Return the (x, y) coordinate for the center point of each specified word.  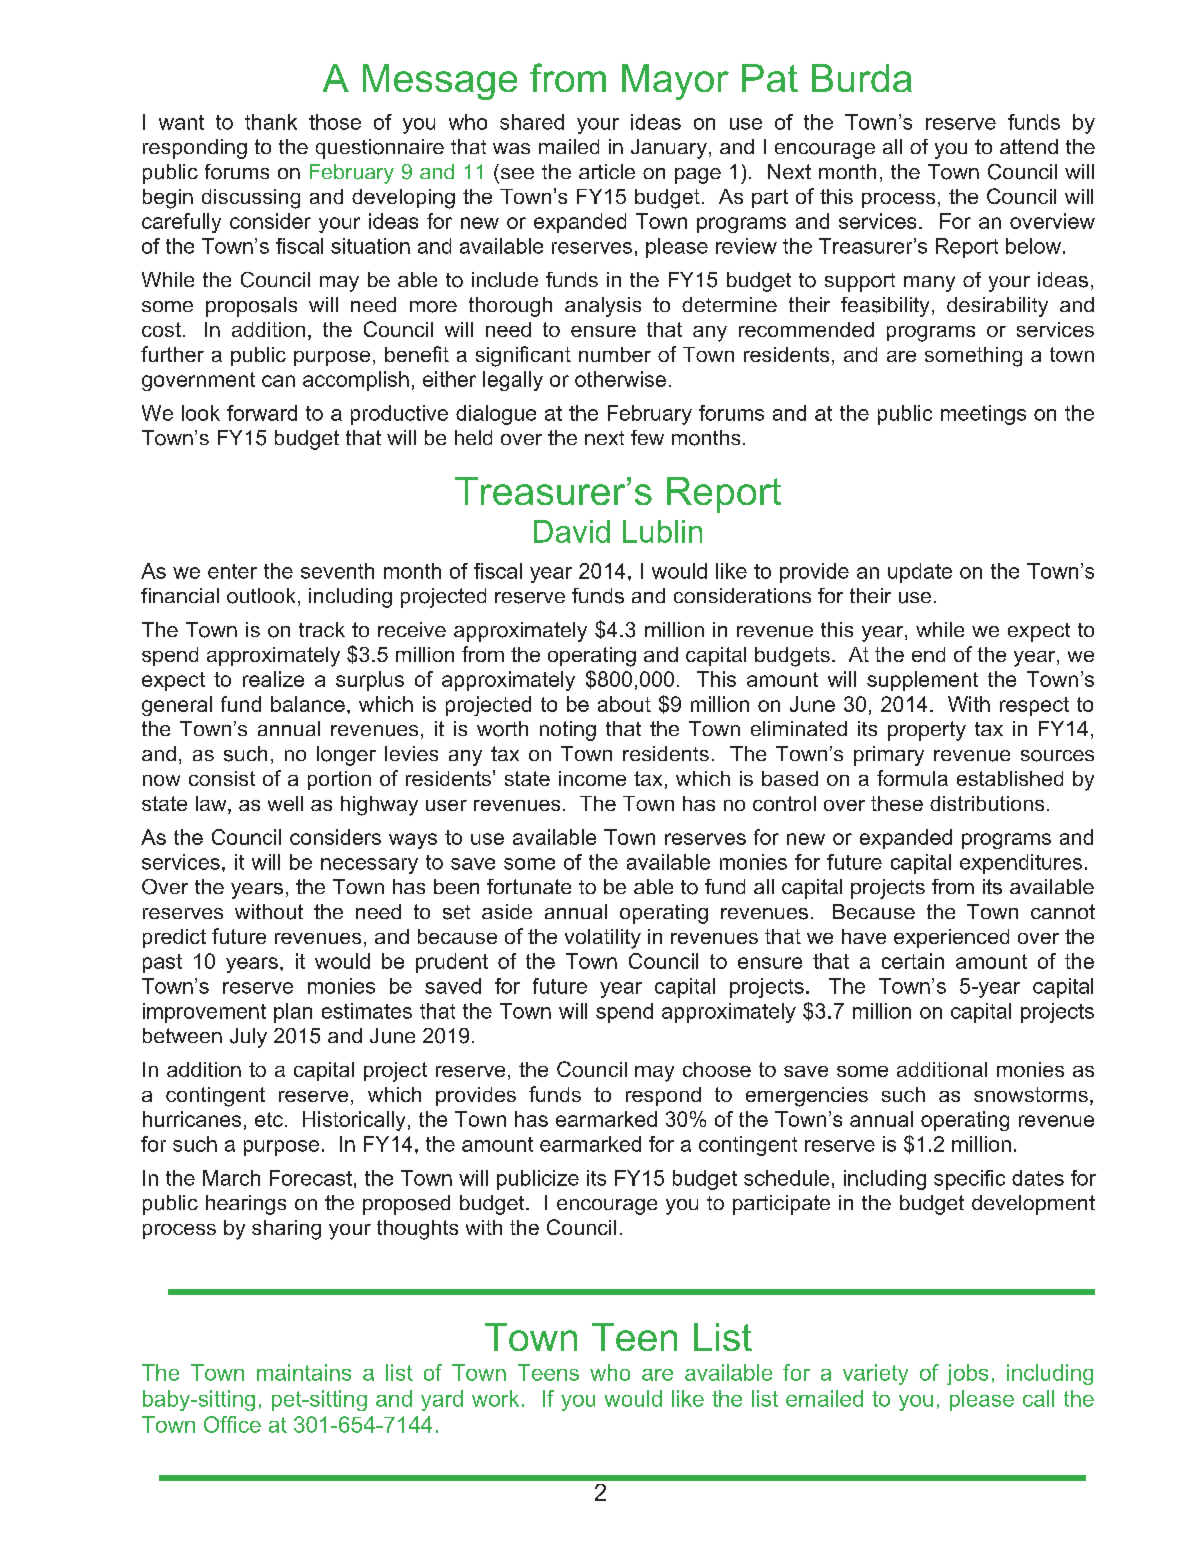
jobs (967, 1374)
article (607, 171)
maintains (304, 1372)
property (927, 731)
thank (271, 122)
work (495, 1398)
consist (222, 778)
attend (1029, 146)
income (592, 778)
